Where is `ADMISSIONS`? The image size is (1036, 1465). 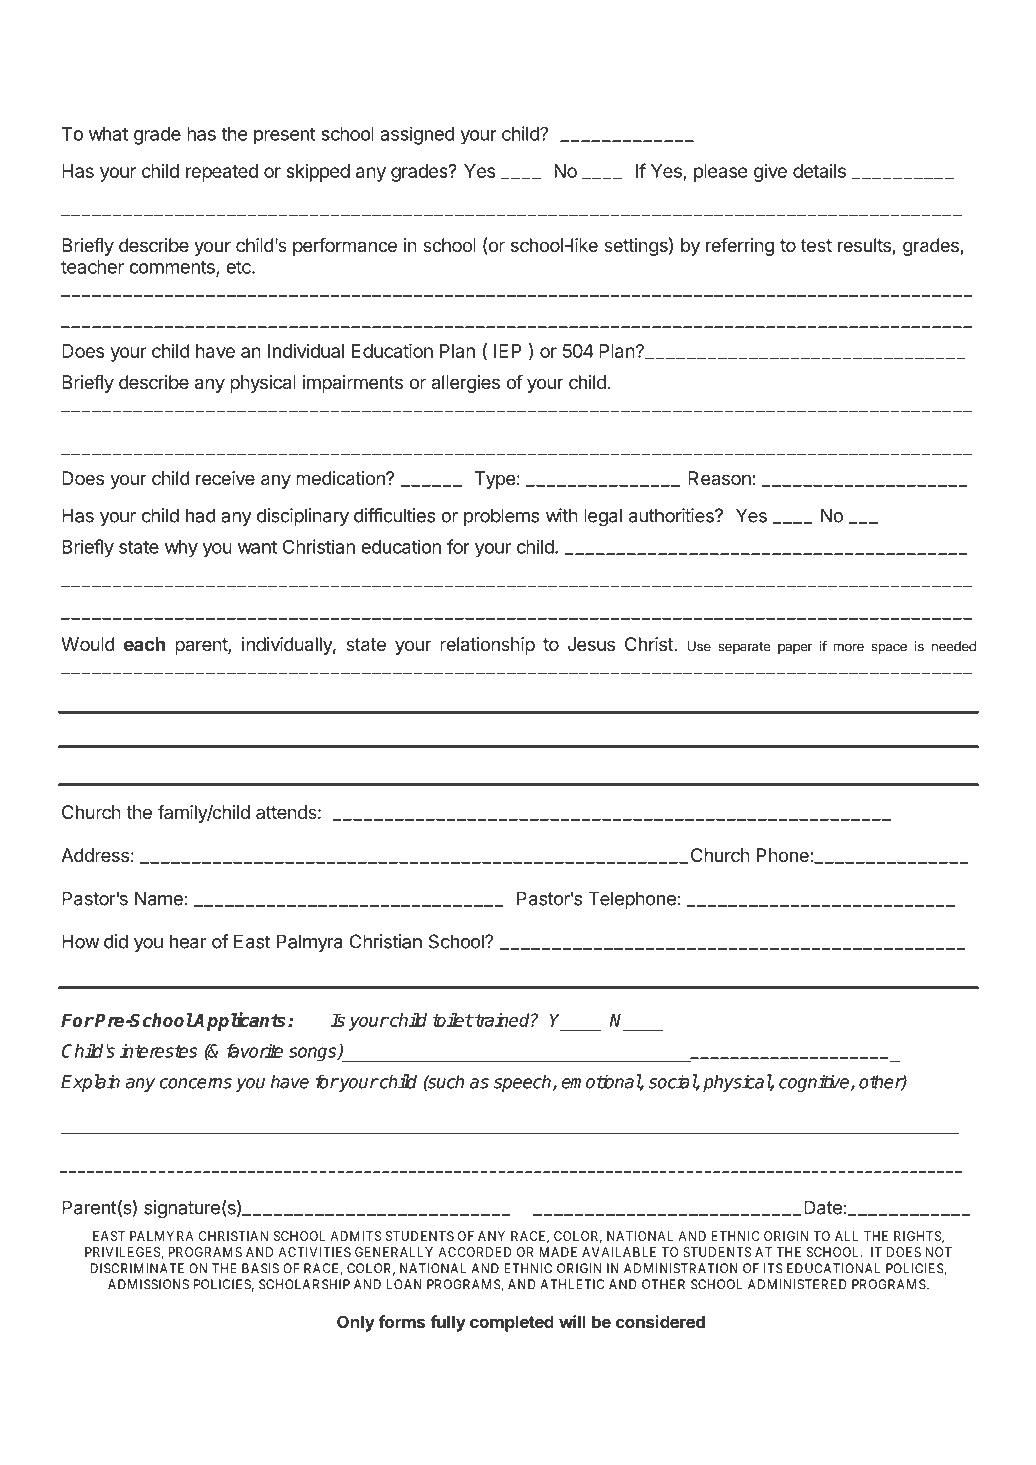
ADMISSIONS is located at coordinates (148, 1284).
